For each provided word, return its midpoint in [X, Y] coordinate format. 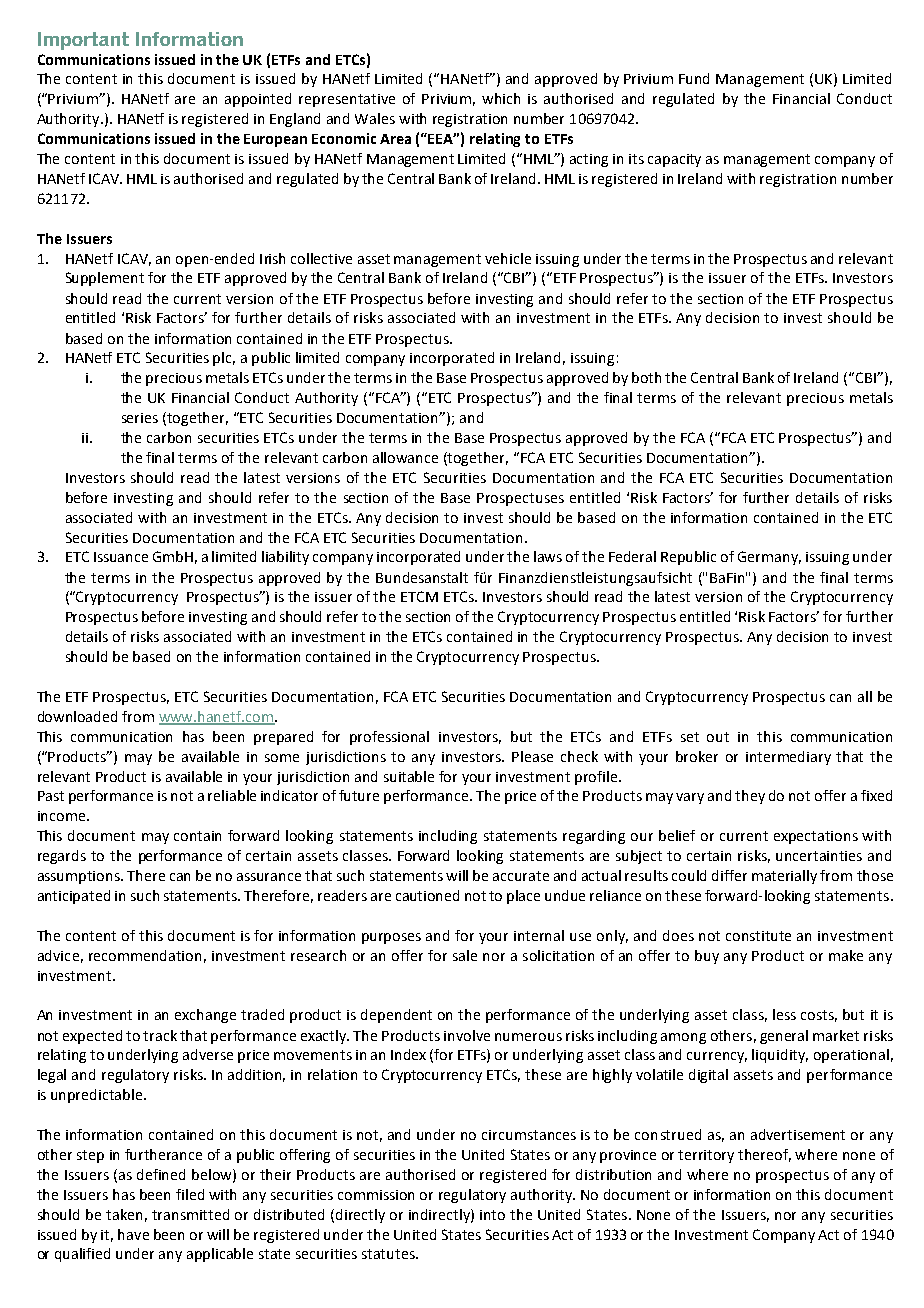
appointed [258, 100]
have [133, 1234]
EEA [442, 138]
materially [784, 877]
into [492, 1215]
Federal [632, 556]
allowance [405, 457]
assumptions [80, 877]
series [140, 418]
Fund [694, 78]
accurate [521, 876]
